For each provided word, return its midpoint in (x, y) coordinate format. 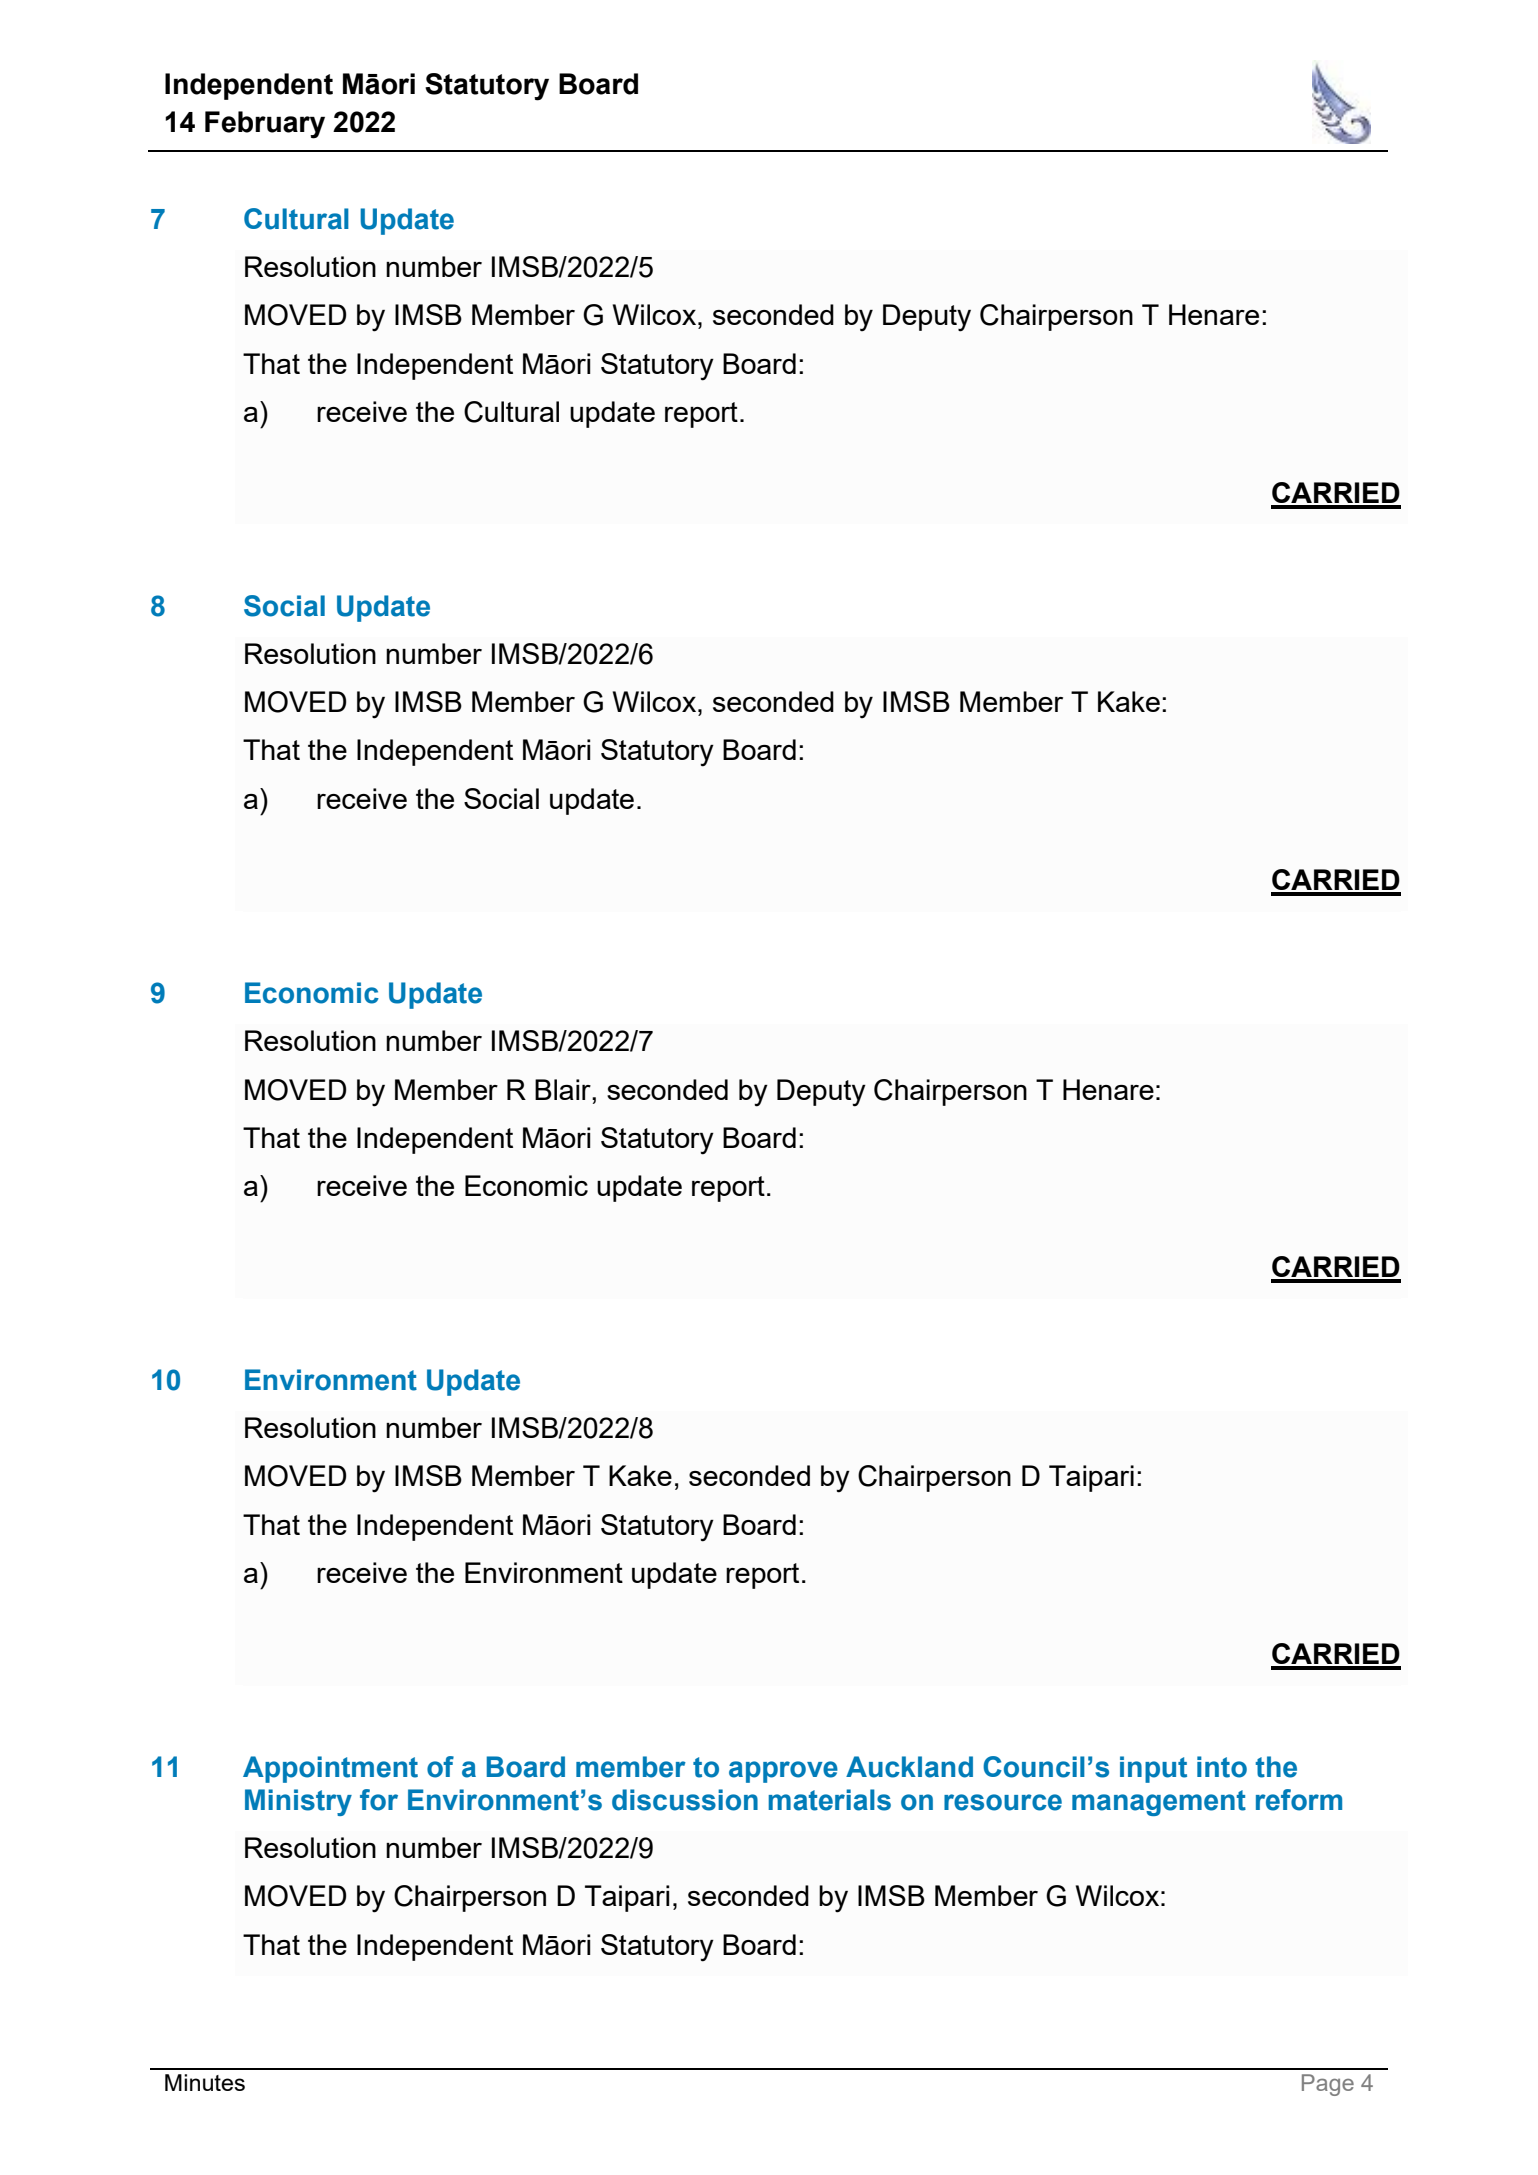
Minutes (205, 2082)
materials (829, 1800)
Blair (564, 1089)
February (265, 125)
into (1222, 1767)
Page (1328, 2085)
